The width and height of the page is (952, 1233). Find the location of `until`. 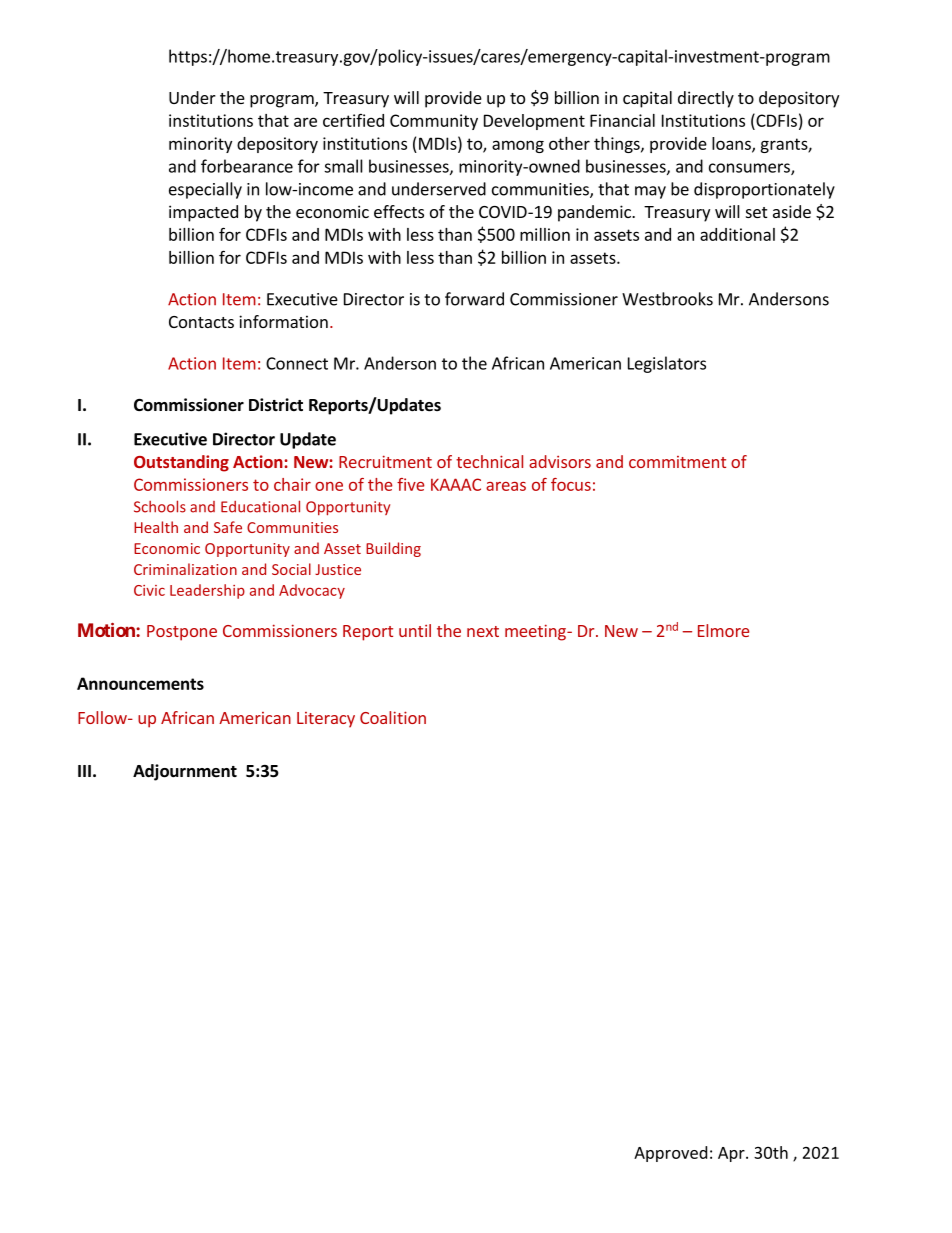

until is located at coordinates (415, 630).
